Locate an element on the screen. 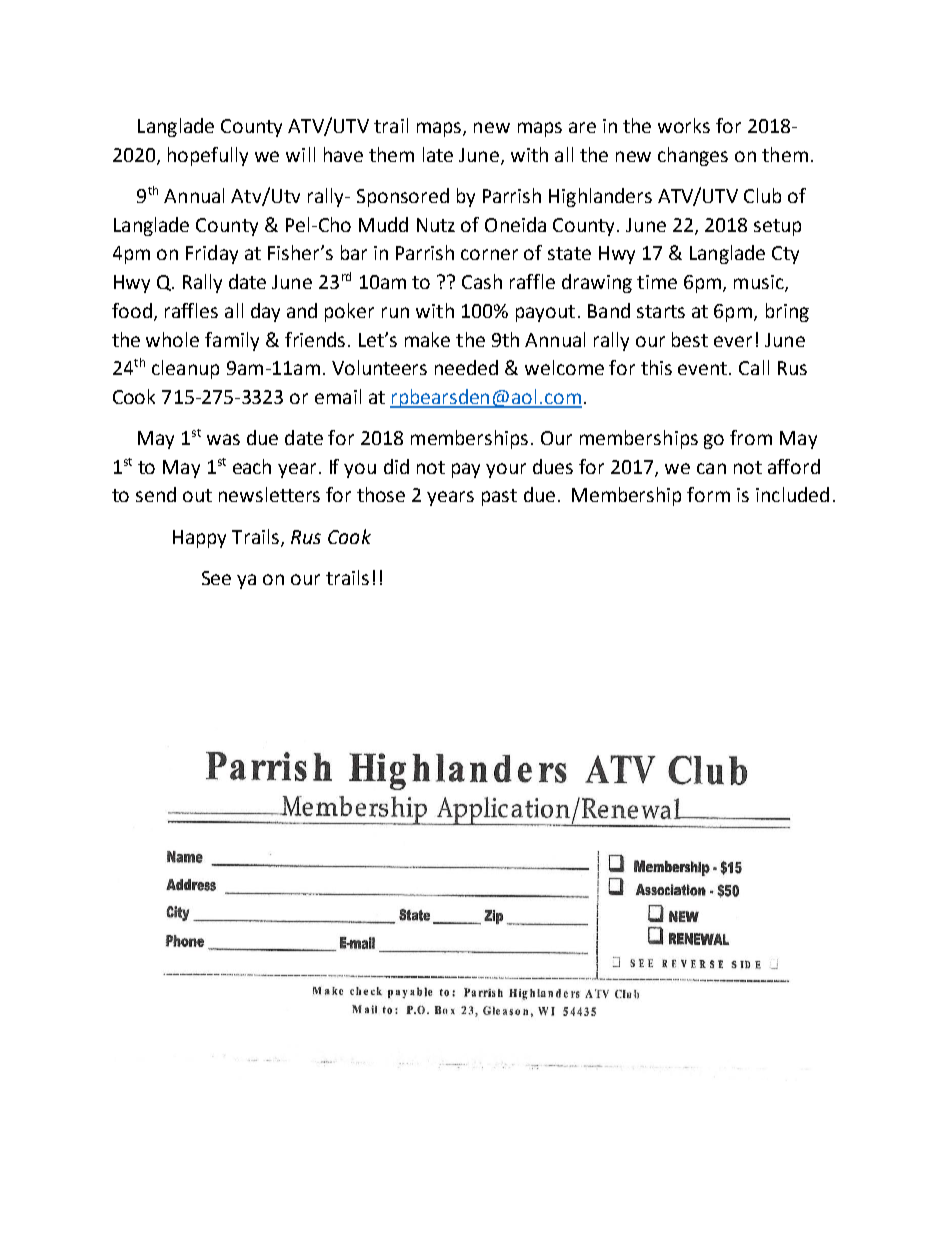 The image size is (952, 1233). can is located at coordinates (711, 468).
